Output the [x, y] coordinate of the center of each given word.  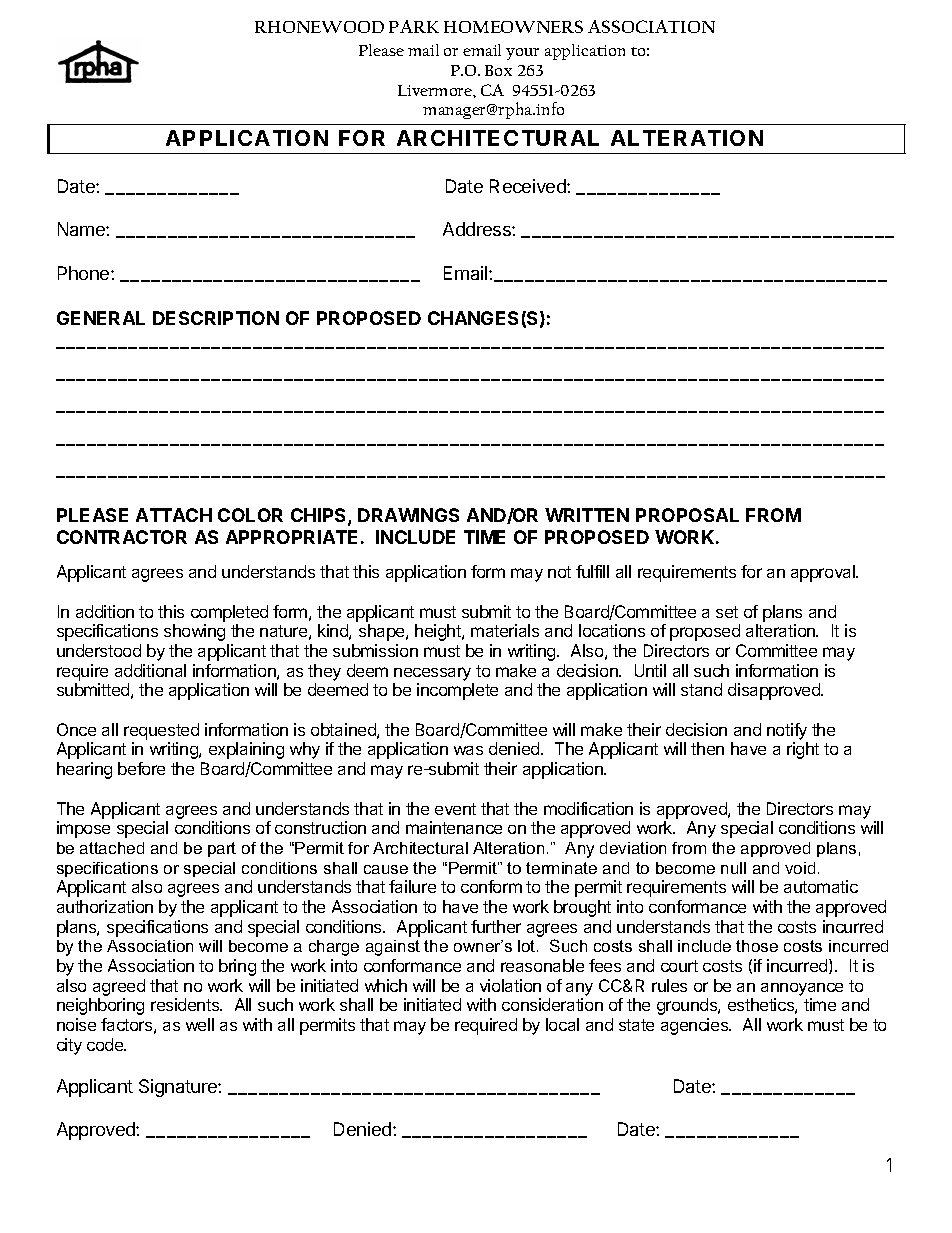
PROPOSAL [687, 515]
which [386, 985]
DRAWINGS [408, 515]
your [522, 54]
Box [498, 70]
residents [186, 1004]
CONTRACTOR [122, 537]
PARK [414, 26]
